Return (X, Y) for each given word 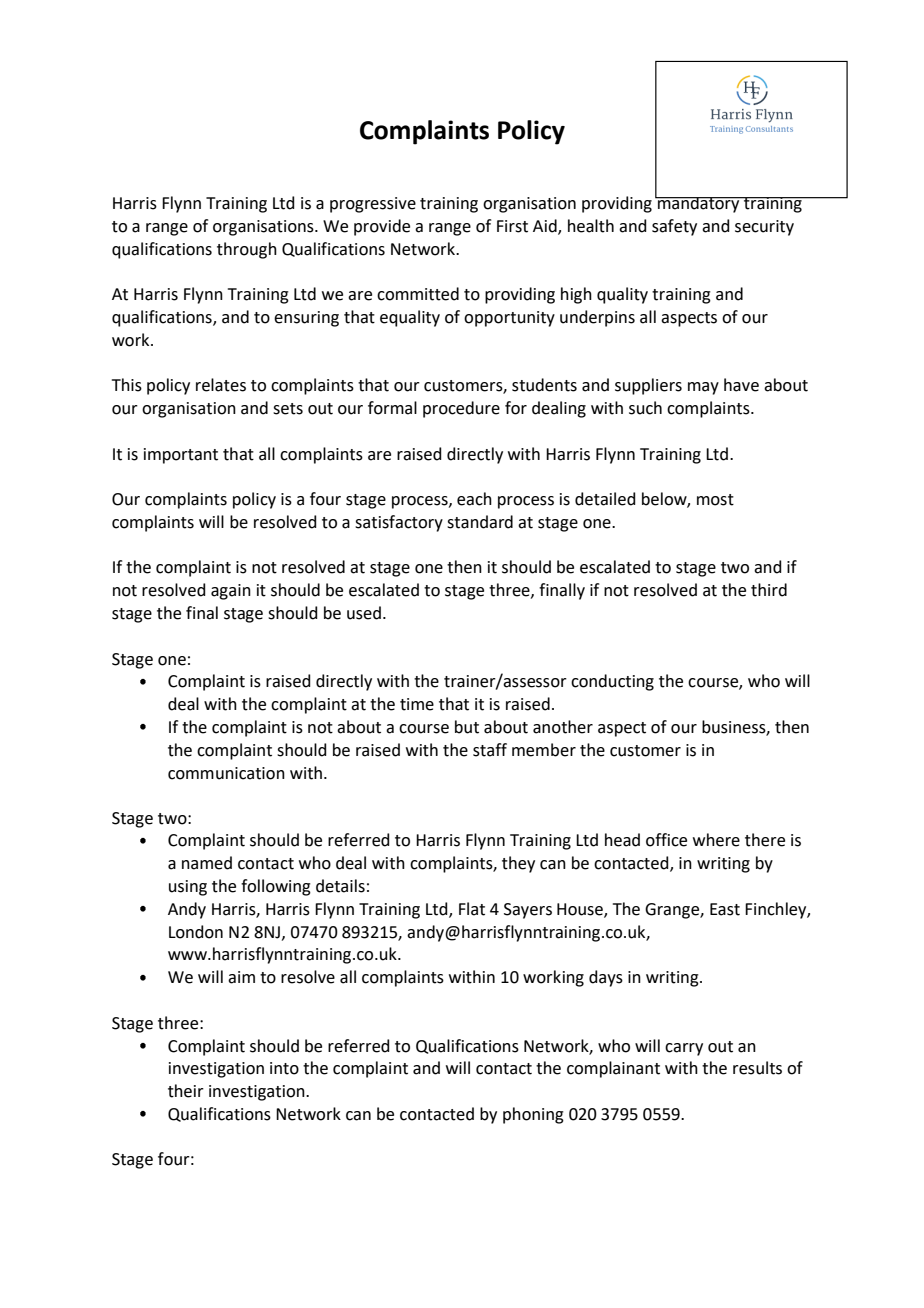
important (181, 456)
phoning (533, 1115)
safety (674, 227)
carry (684, 1049)
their (186, 1091)
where (716, 840)
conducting (612, 682)
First (512, 226)
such (645, 408)
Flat (472, 909)
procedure (461, 409)
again (231, 592)
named (207, 863)
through (247, 250)
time (417, 704)
